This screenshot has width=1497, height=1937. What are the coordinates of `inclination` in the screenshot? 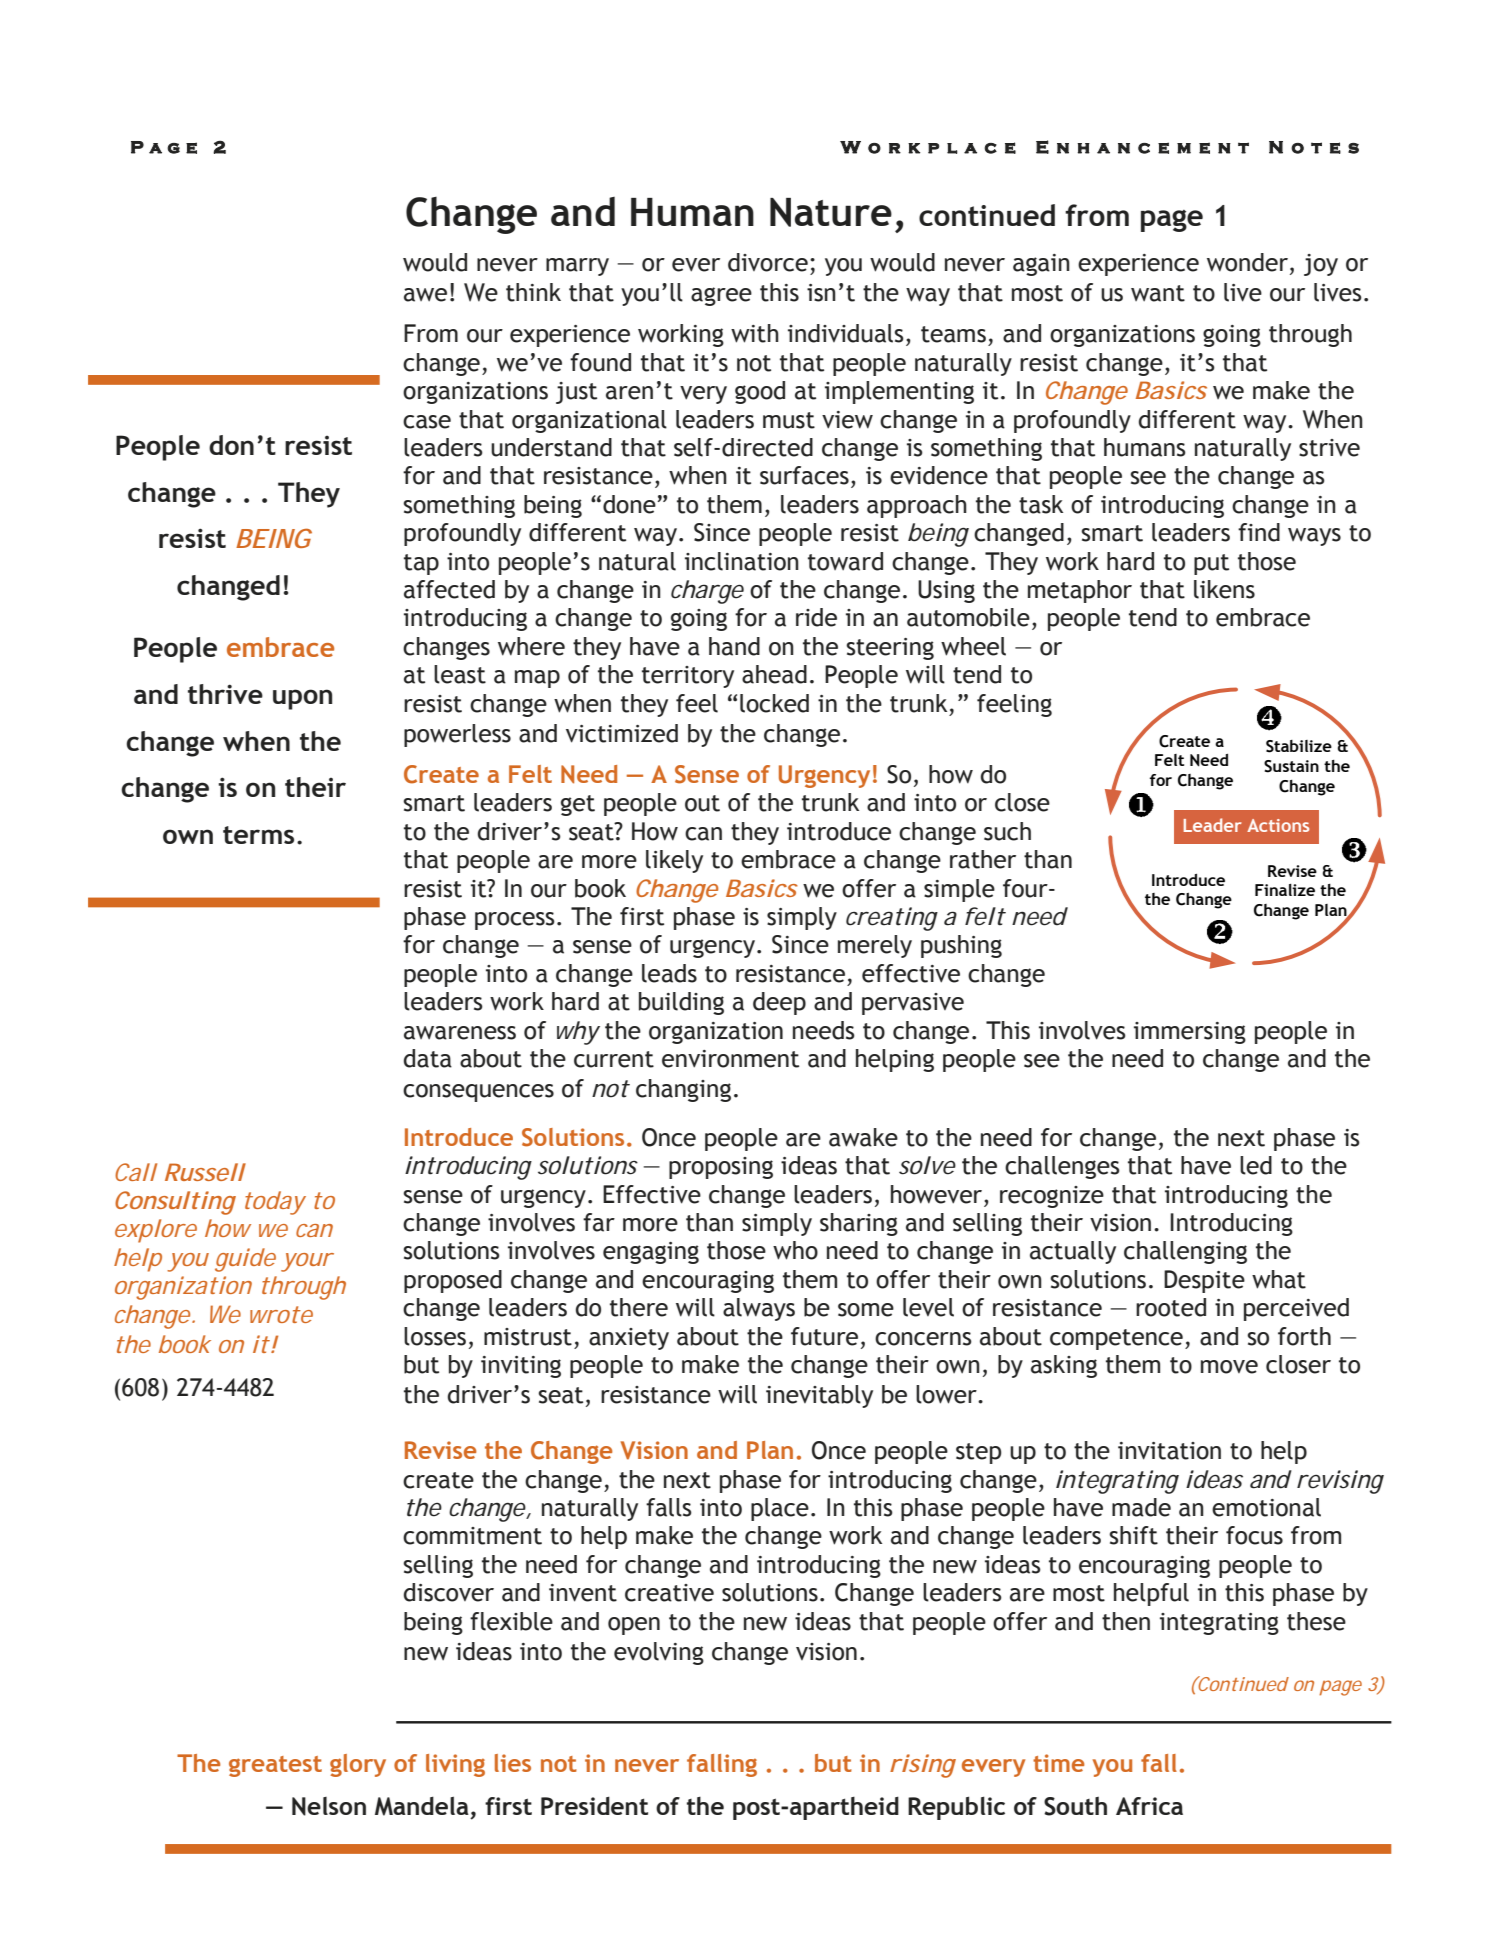 It's located at (742, 561).
